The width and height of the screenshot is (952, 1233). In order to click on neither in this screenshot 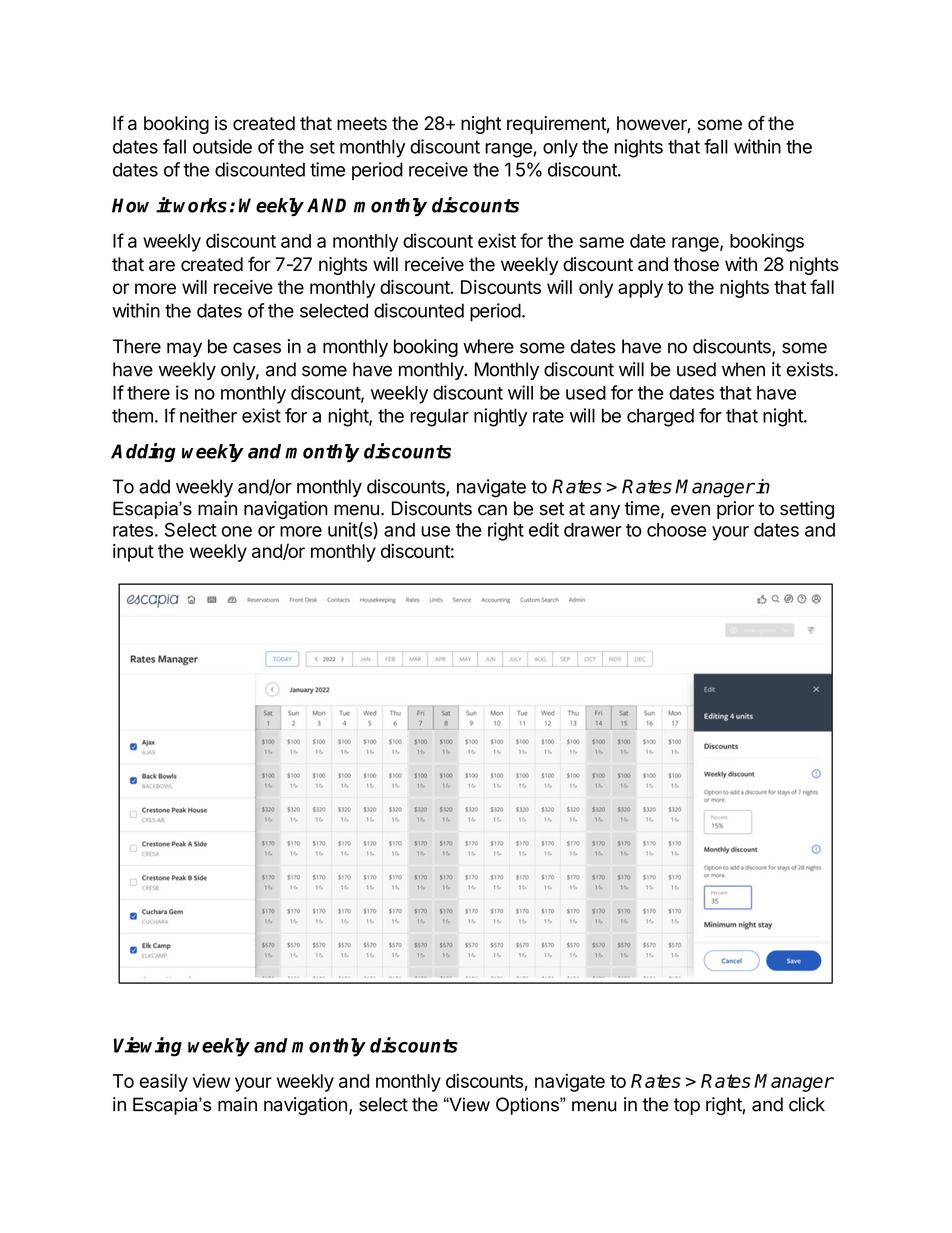, I will do `click(208, 415)`.
